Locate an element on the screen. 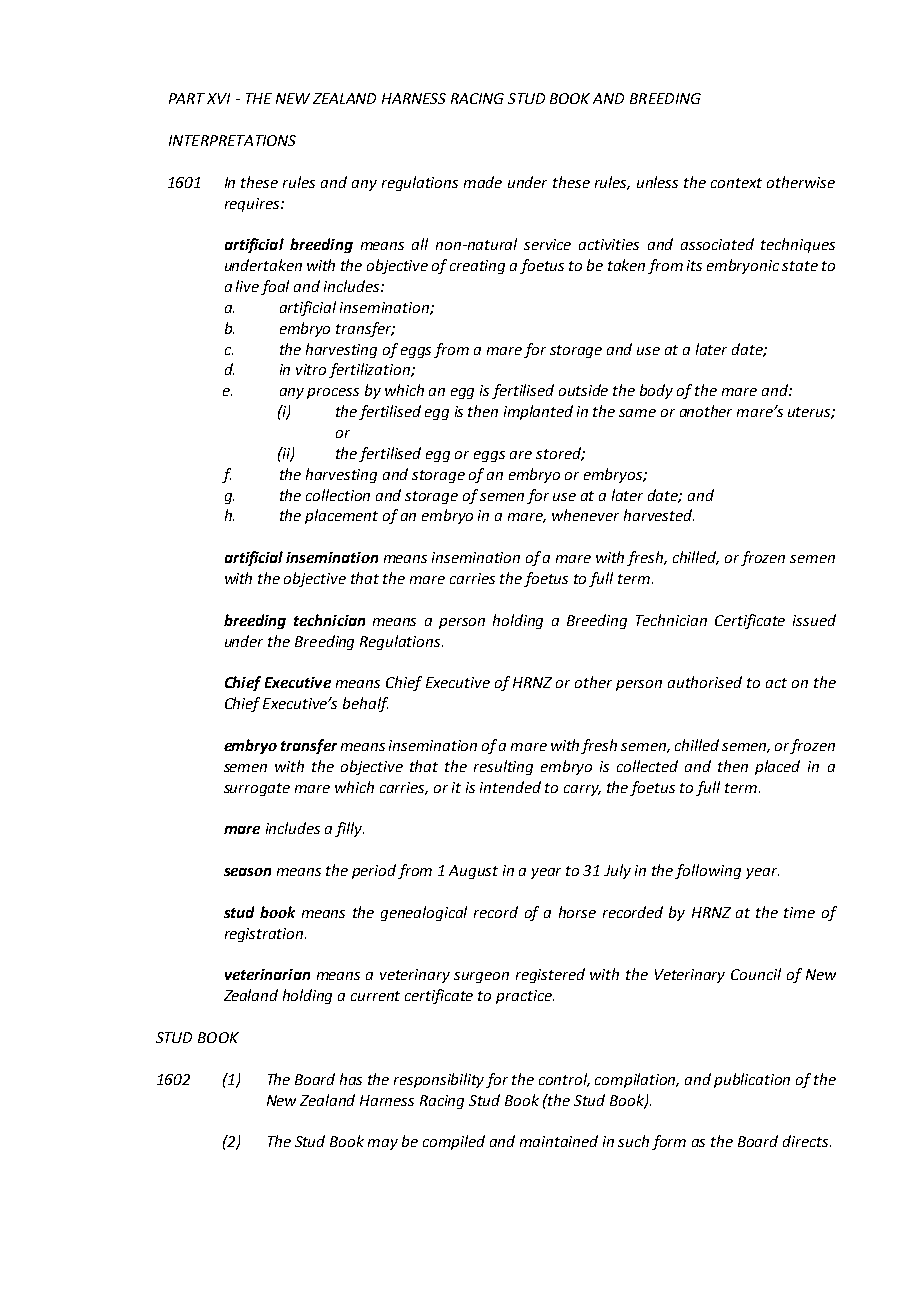  has is located at coordinates (351, 1079).
